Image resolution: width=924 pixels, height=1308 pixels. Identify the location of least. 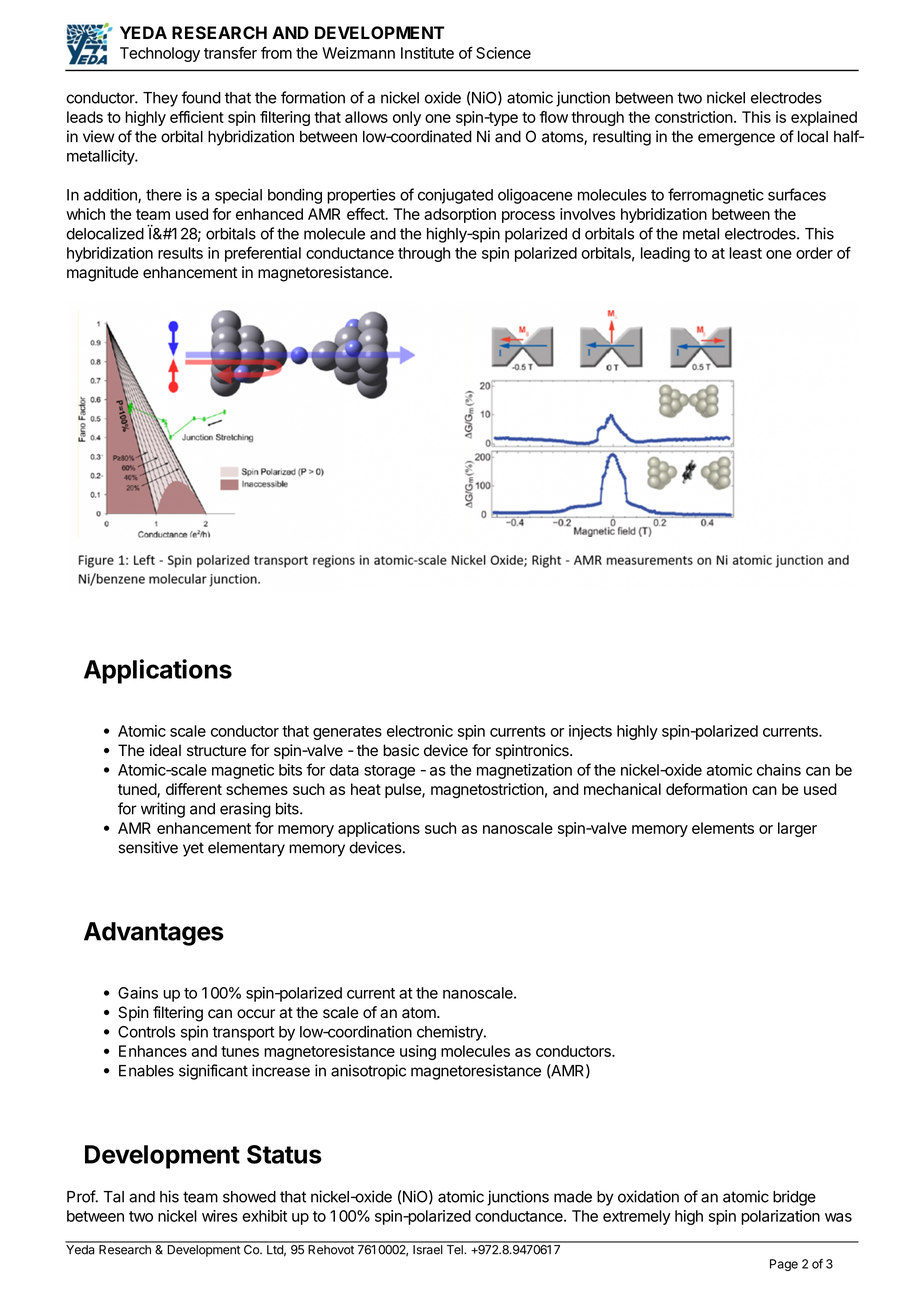
(745, 253).
